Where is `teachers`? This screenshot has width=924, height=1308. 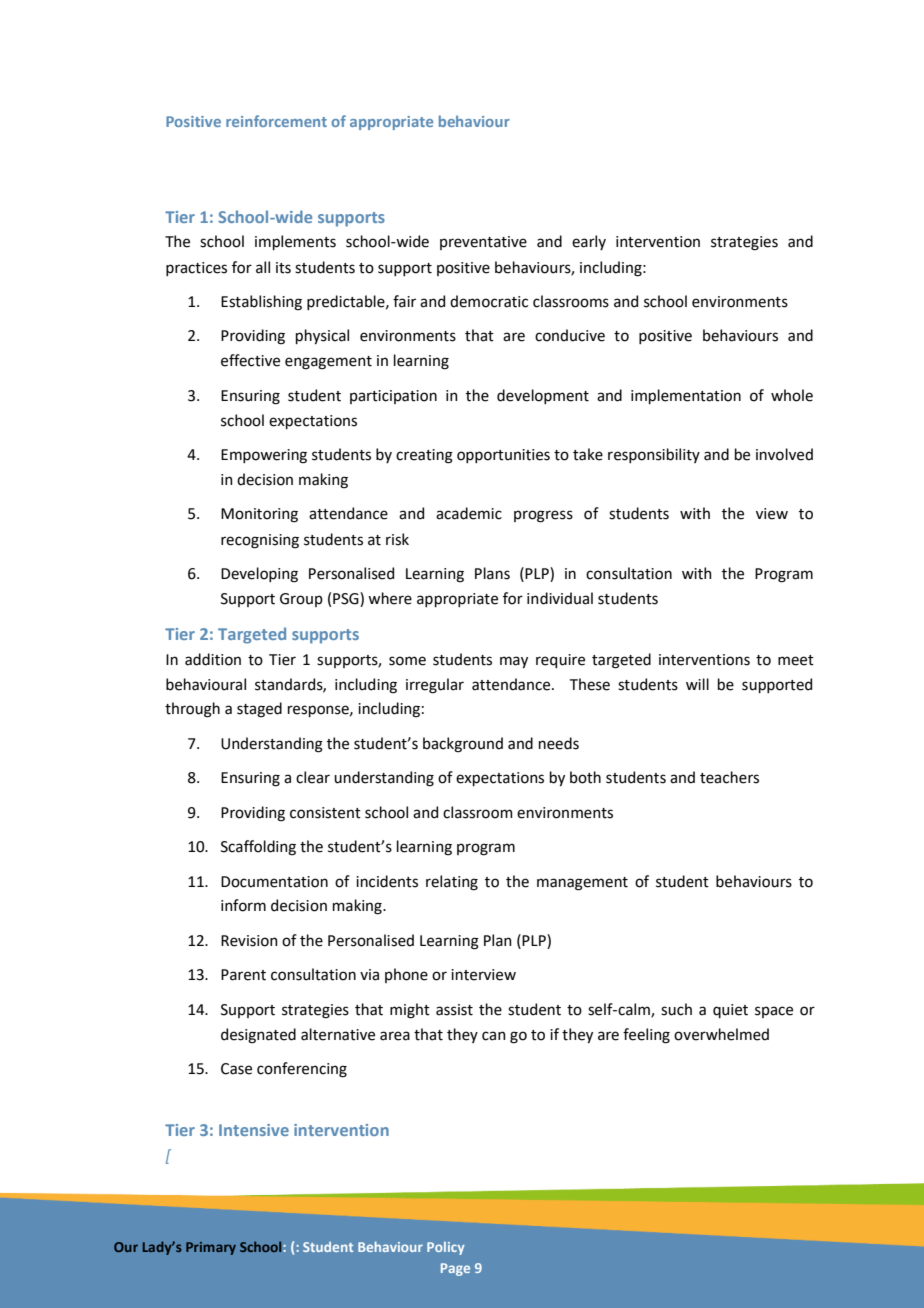
teachers is located at coordinates (729, 777).
